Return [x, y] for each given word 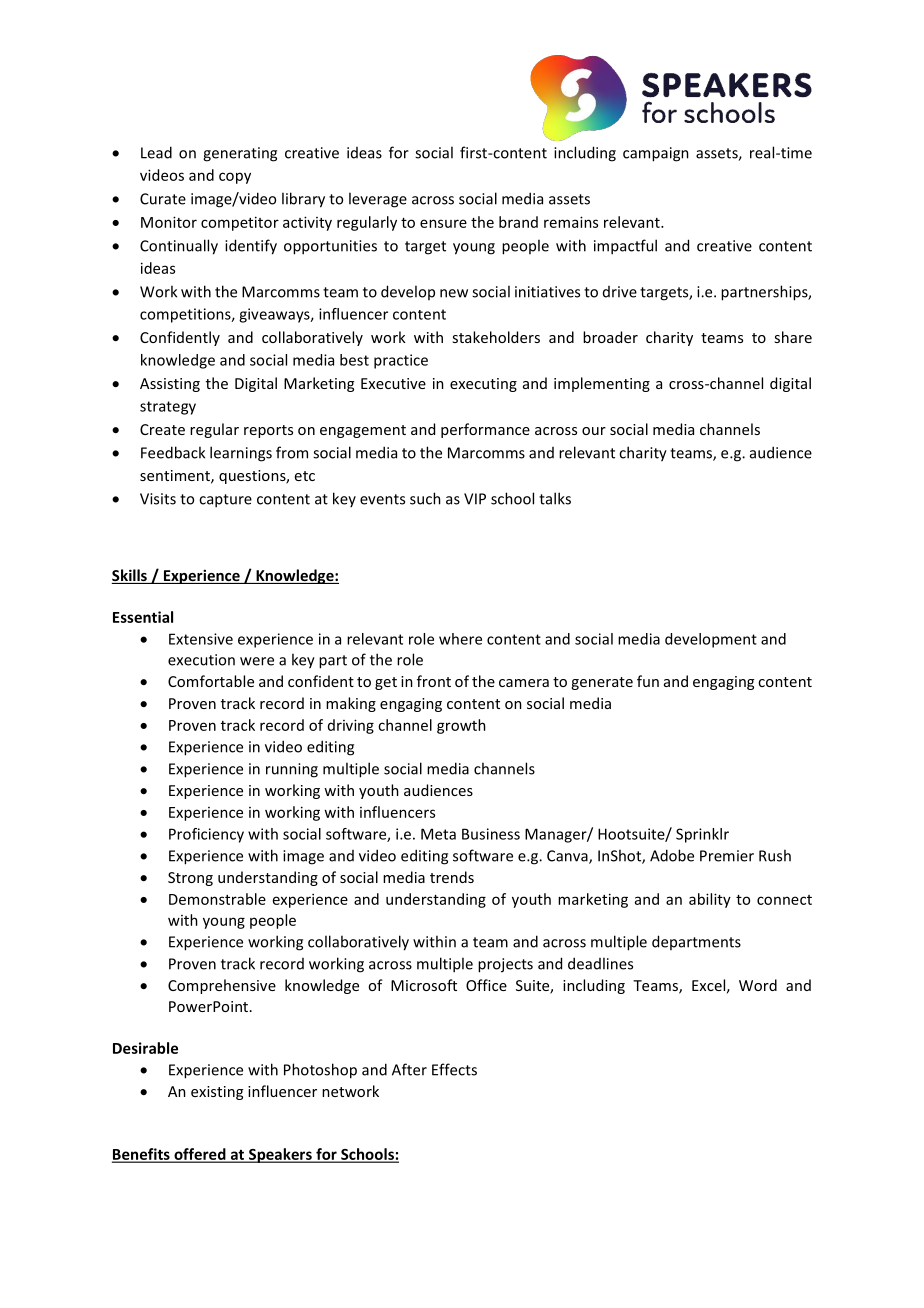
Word [758, 985]
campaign [656, 154]
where [460, 639]
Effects [454, 1069]
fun [648, 681]
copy [235, 178]
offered [200, 1155]
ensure [443, 223]
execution [201, 660]
